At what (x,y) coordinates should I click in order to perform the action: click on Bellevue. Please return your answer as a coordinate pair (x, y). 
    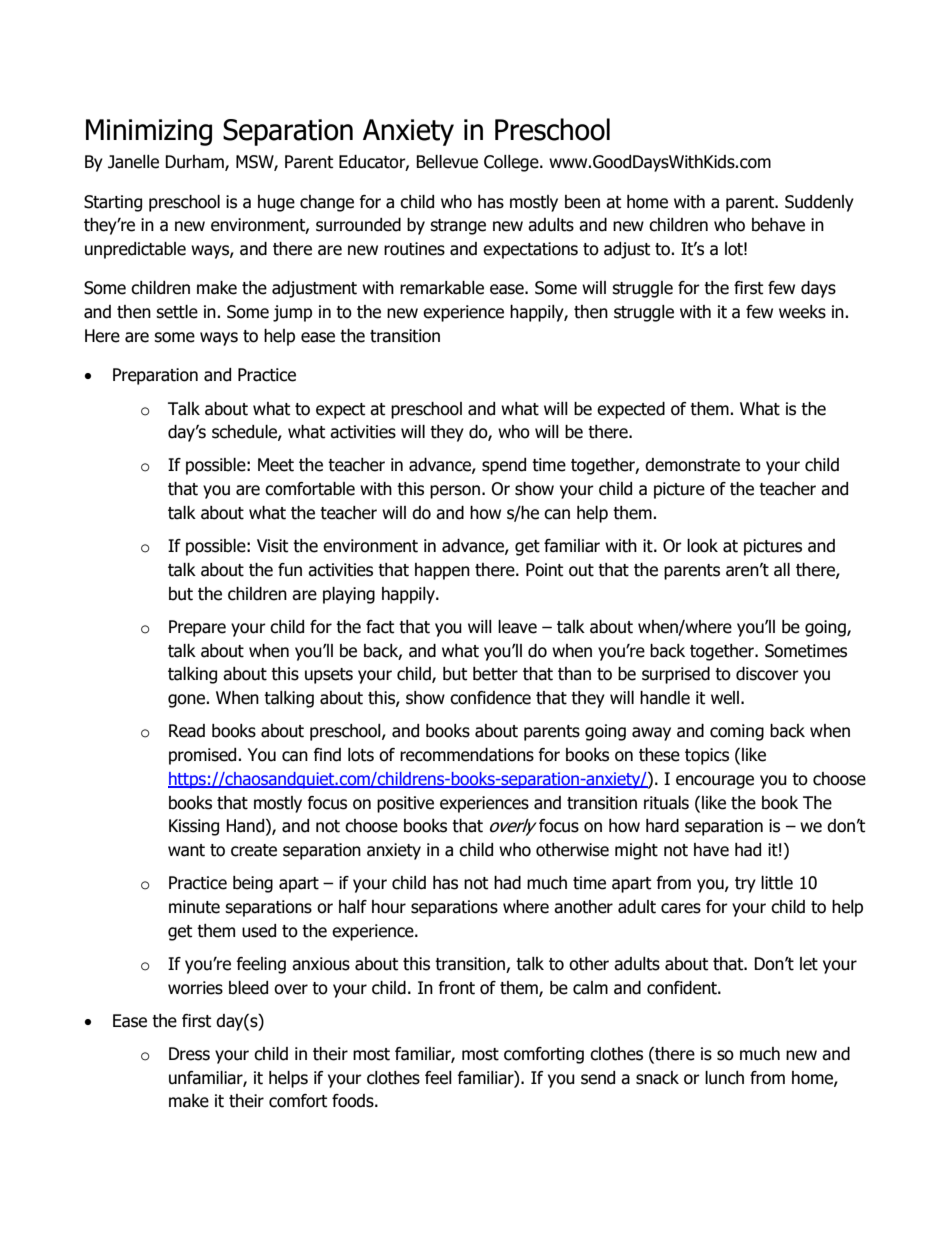
    Looking at the image, I should click on (447, 162).
